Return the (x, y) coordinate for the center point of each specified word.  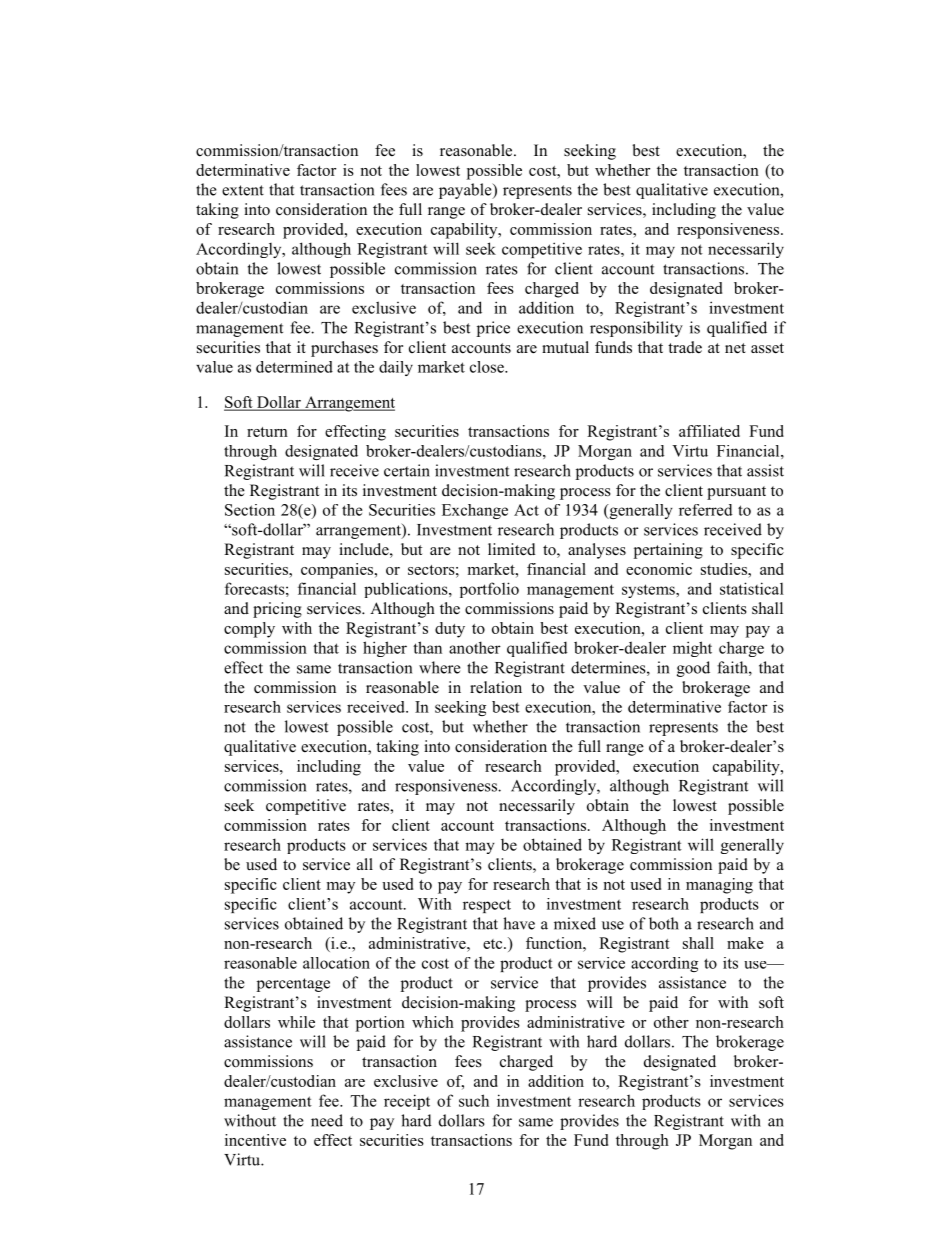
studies (725, 569)
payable (466, 191)
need (327, 1120)
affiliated (709, 431)
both (664, 923)
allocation (336, 963)
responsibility (636, 329)
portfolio (489, 590)
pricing (277, 610)
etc (494, 944)
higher (385, 649)
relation (496, 687)
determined (294, 367)
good (693, 669)
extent (243, 190)
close (488, 367)
